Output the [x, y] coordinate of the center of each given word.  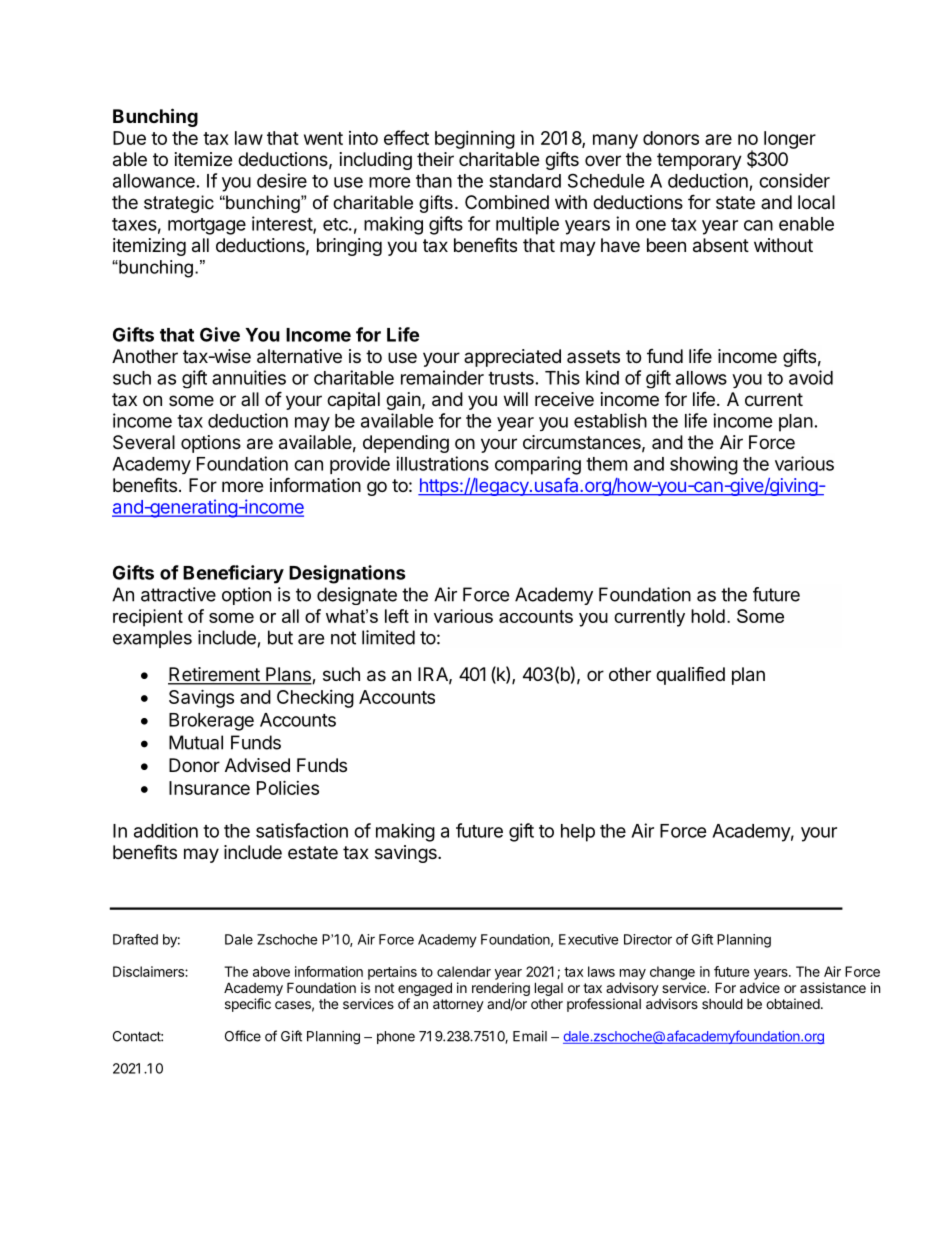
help [578, 833]
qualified [690, 675]
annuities [249, 377]
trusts [511, 378]
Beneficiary [233, 574]
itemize [203, 159]
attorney [458, 1005]
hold [708, 616]
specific [248, 1005]
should [722, 1003]
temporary [699, 161]
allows [701, 378]
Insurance [209, 788]
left [397, 616]
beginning [475, 140]
